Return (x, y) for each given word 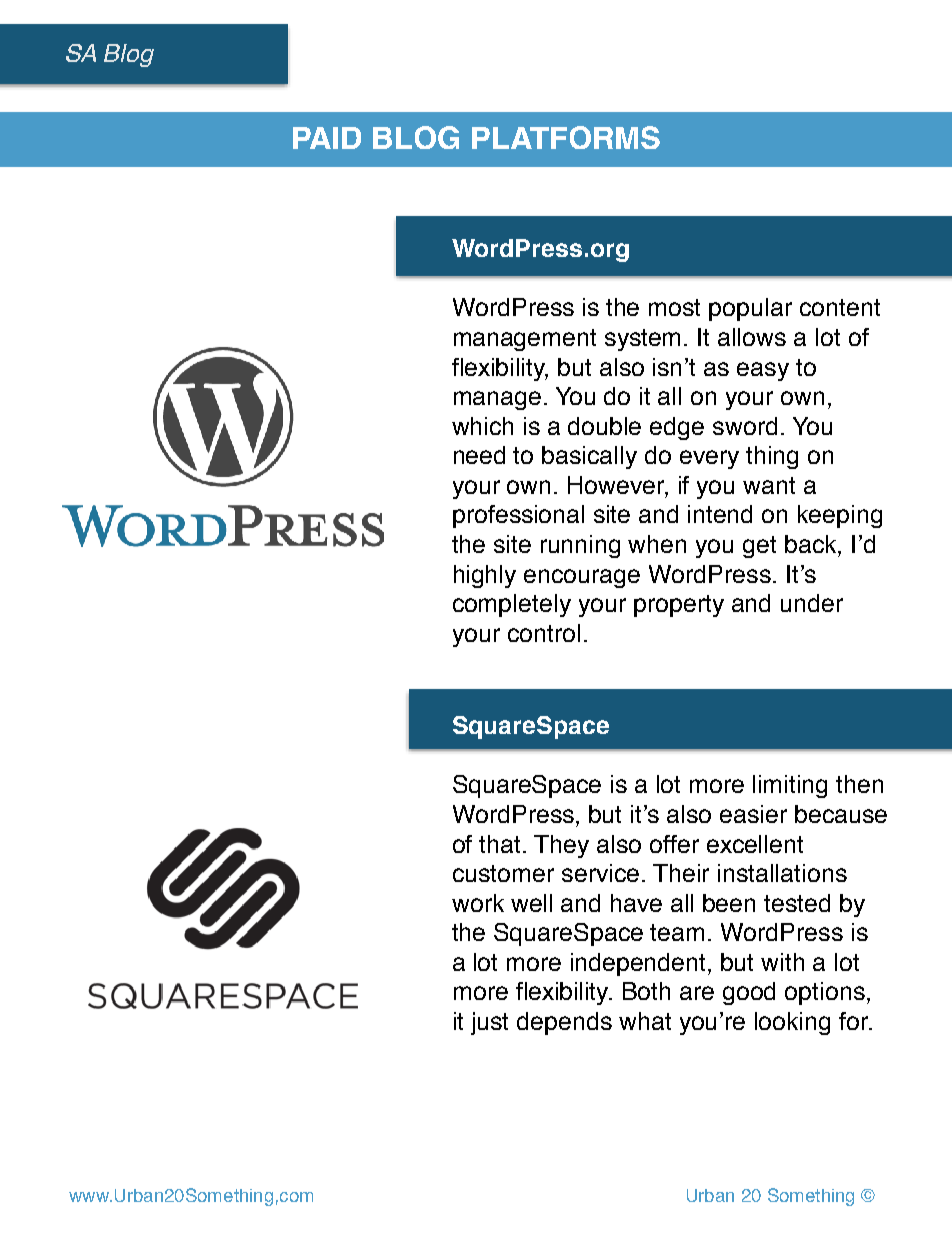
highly (485, 576)
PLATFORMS (566, 137)
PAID (327, 138)
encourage (582, 578)
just (489, 1023)
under (812, 603)
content (840, 307)
